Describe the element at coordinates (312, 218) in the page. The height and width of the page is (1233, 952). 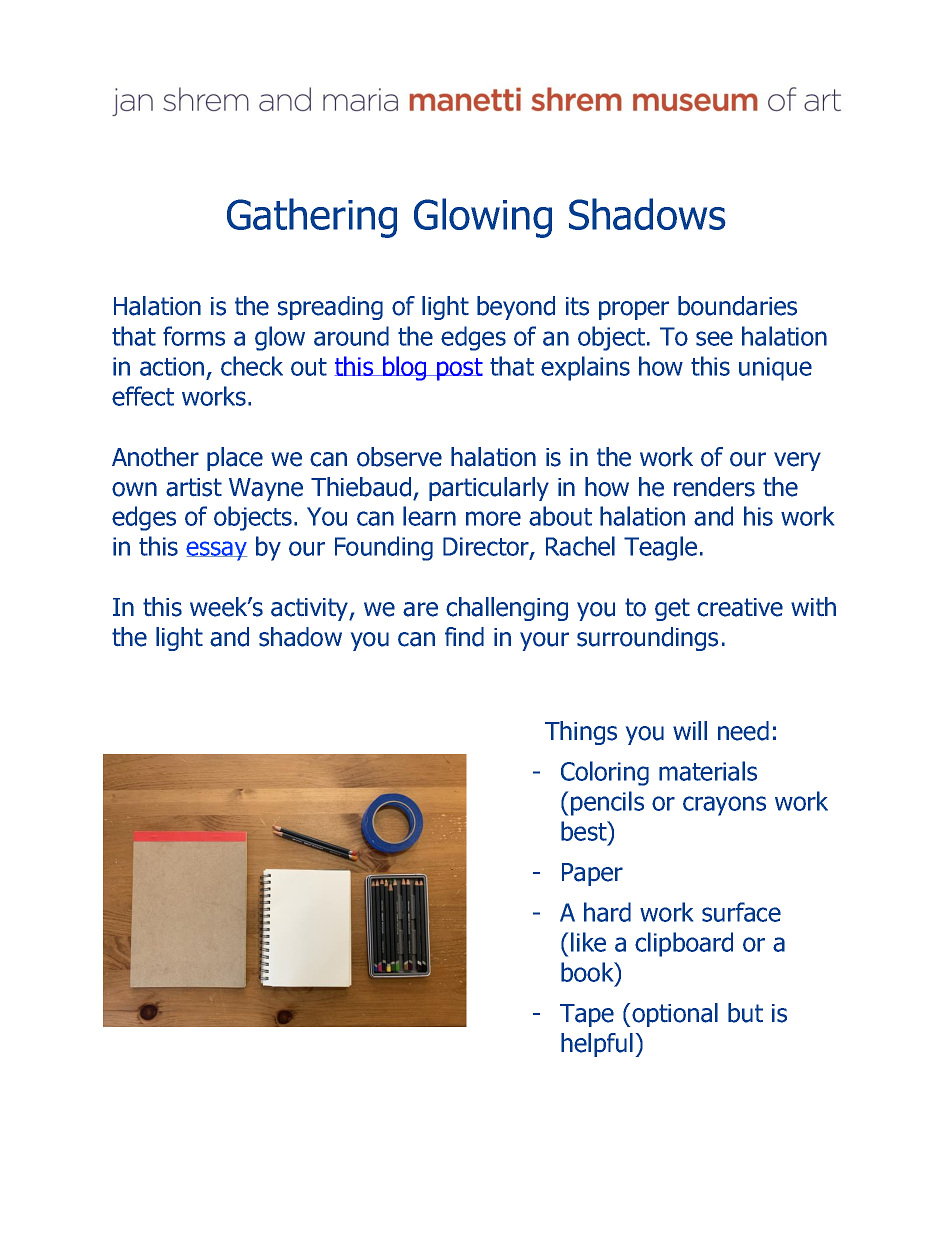
I see `Gathering` at that location.
